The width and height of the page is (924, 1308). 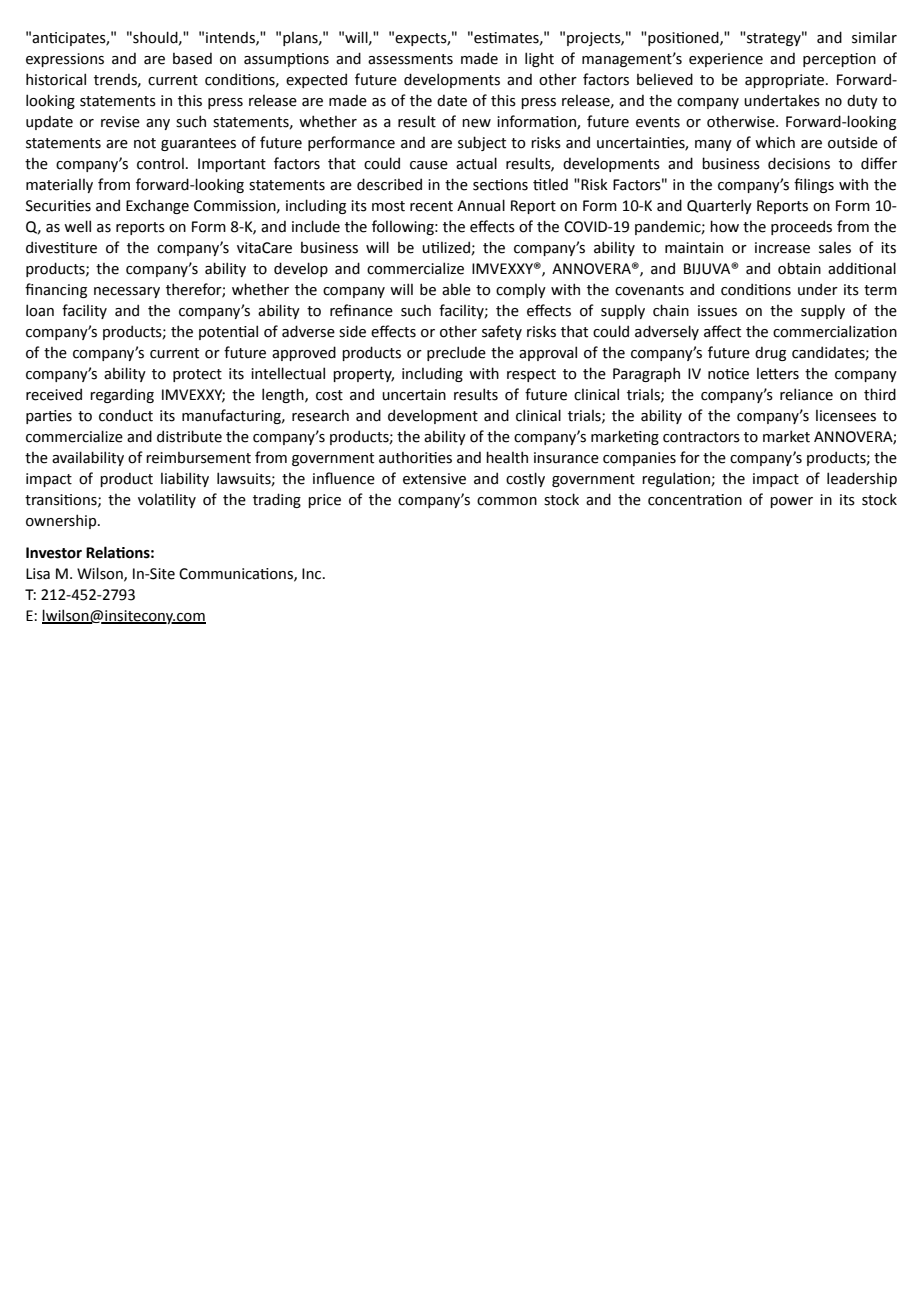 I want to click on control, so click(x=160, y=164).
